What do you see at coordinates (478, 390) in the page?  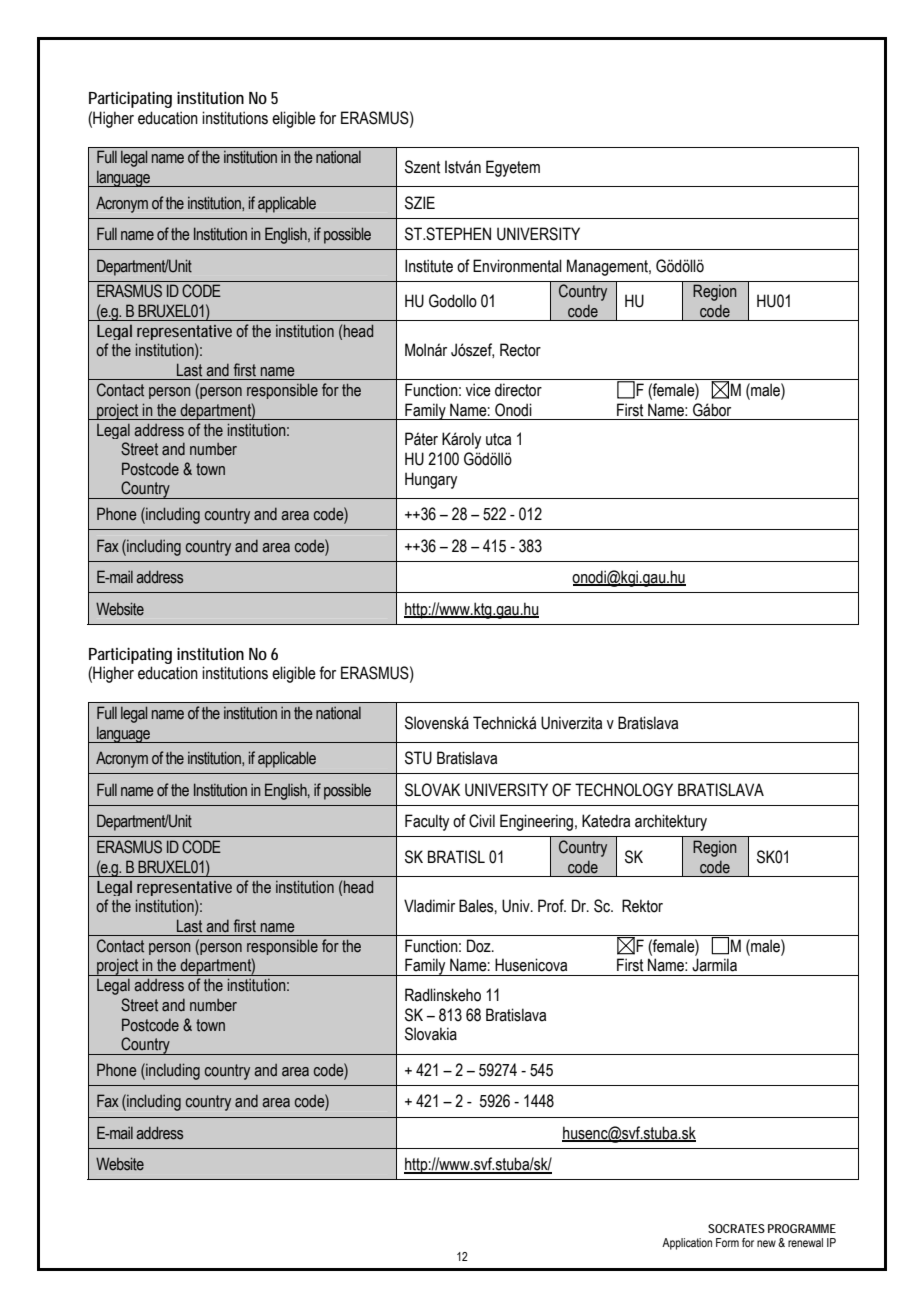 I see `vice` at bounding box center [478, 390].
